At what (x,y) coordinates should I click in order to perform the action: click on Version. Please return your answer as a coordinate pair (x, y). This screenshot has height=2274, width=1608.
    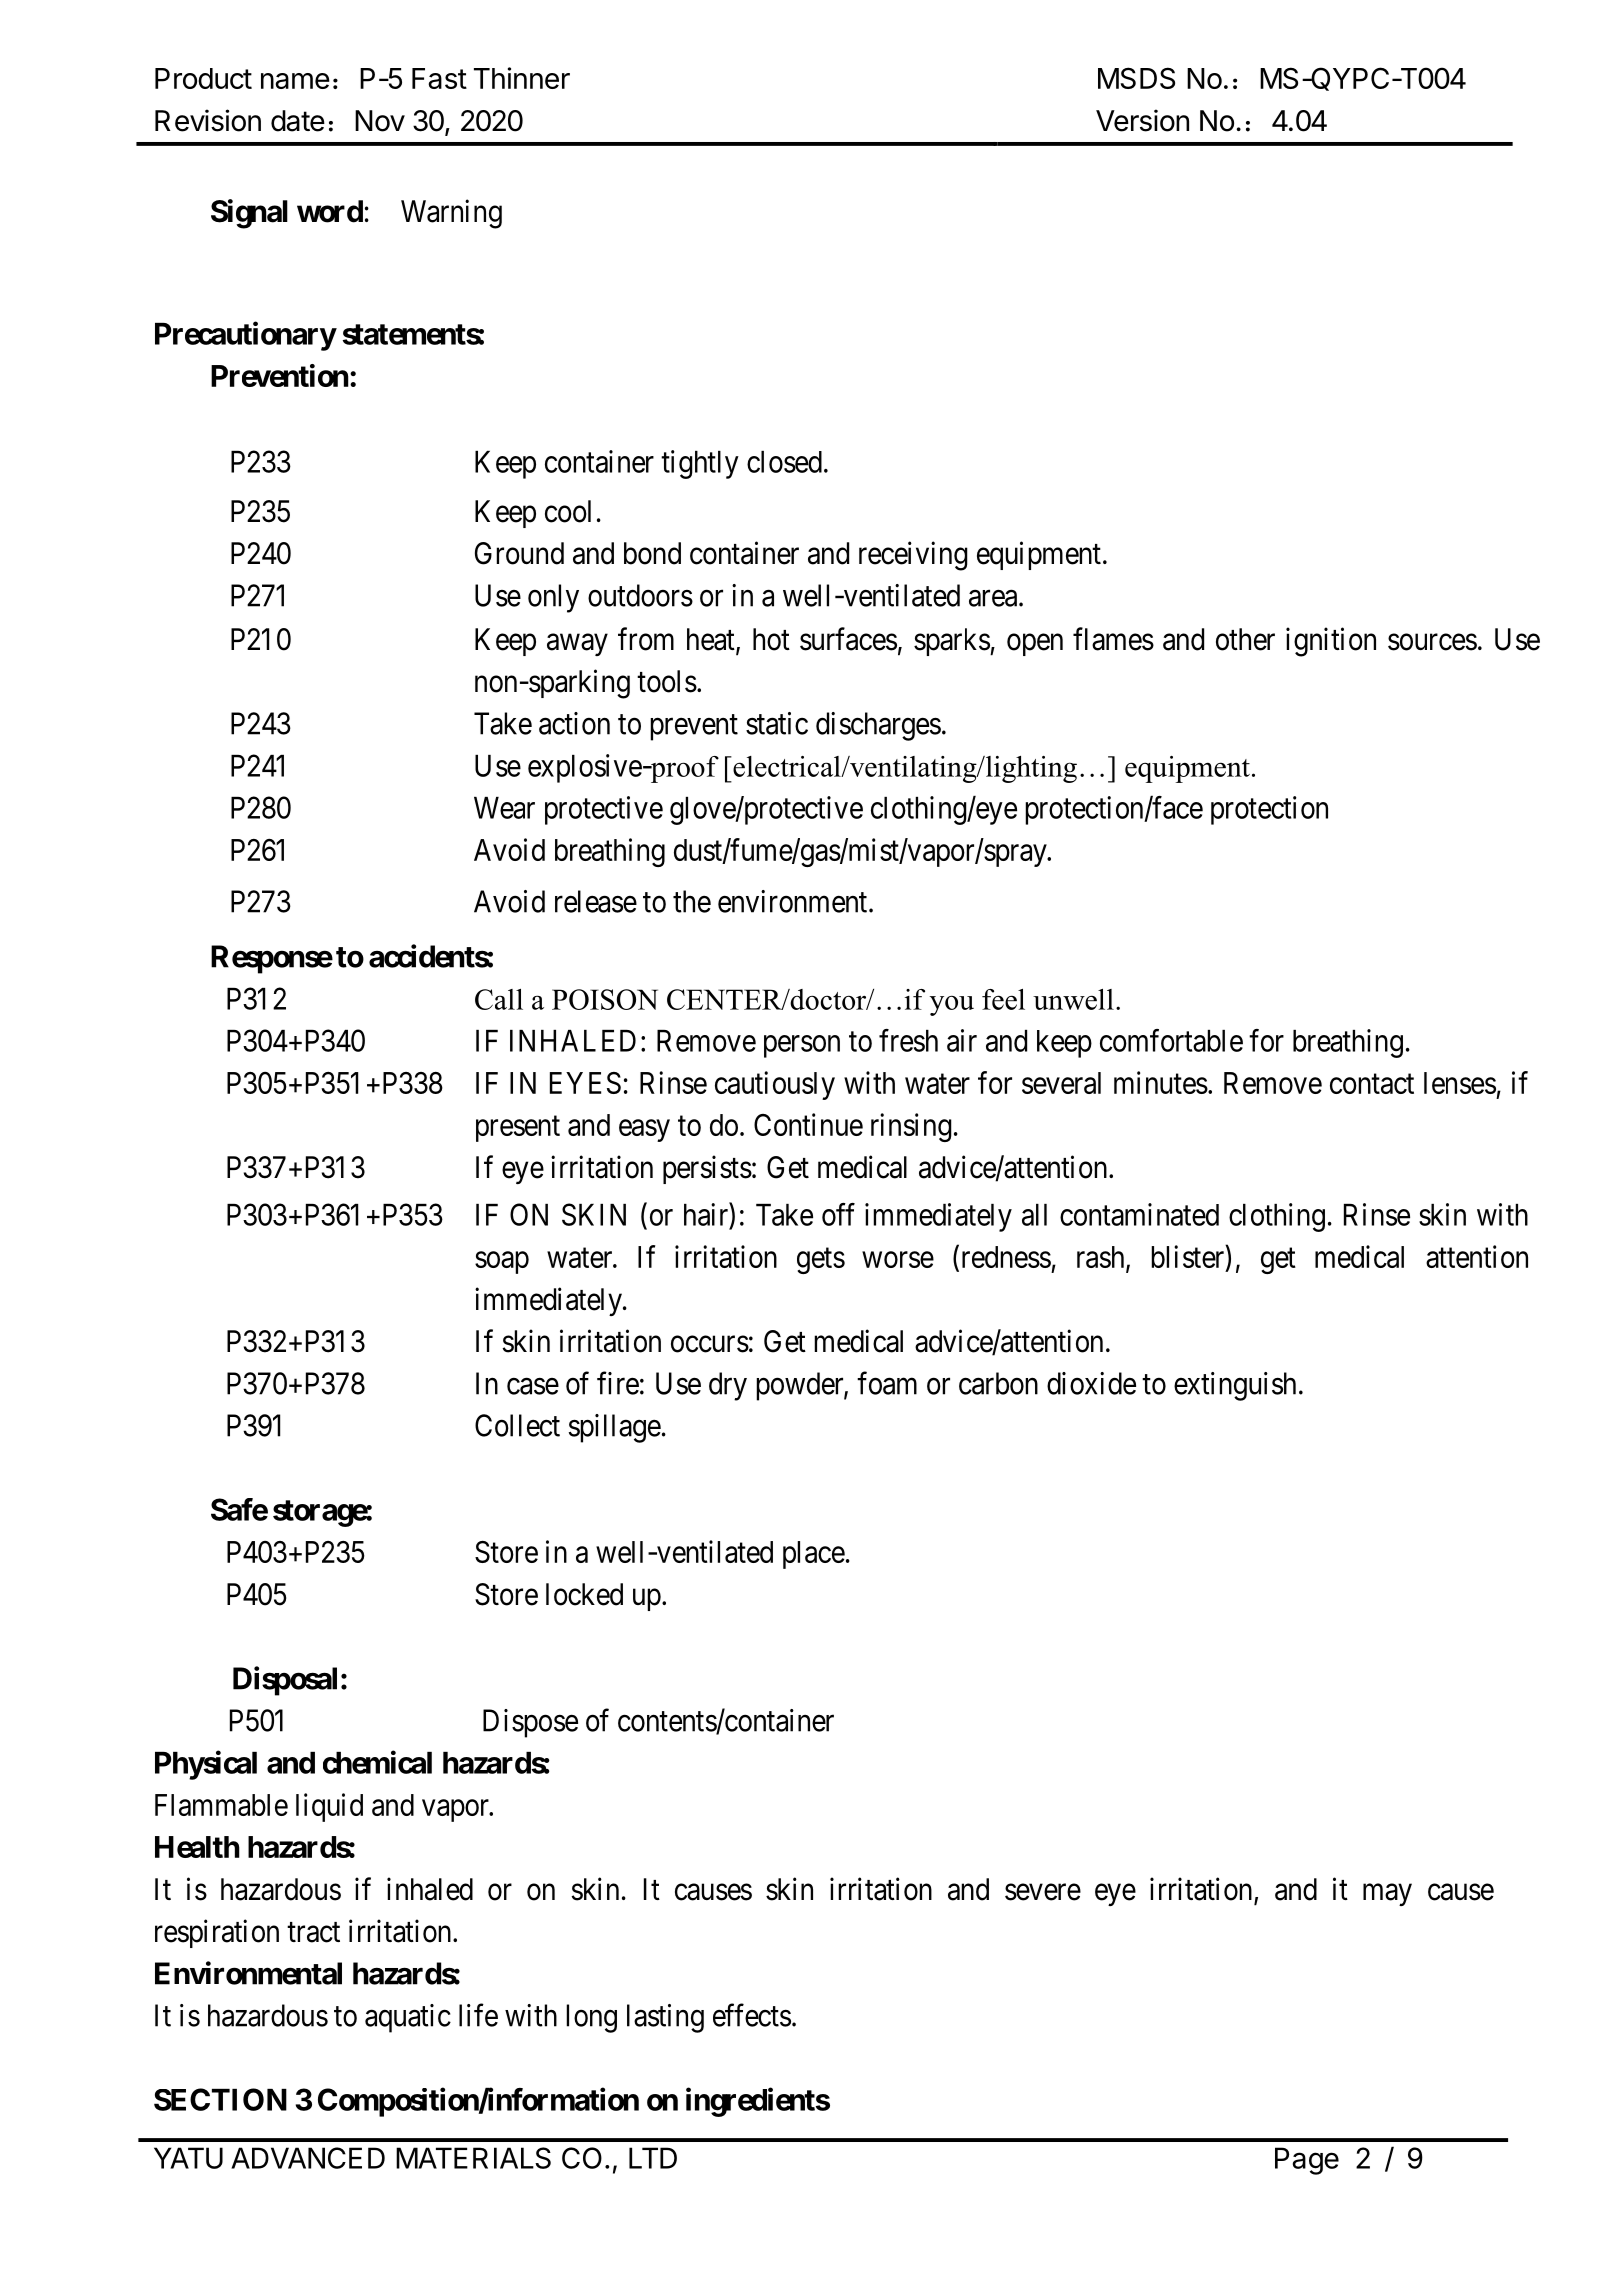
    Looking at the image, I should click on (1142, 120).
